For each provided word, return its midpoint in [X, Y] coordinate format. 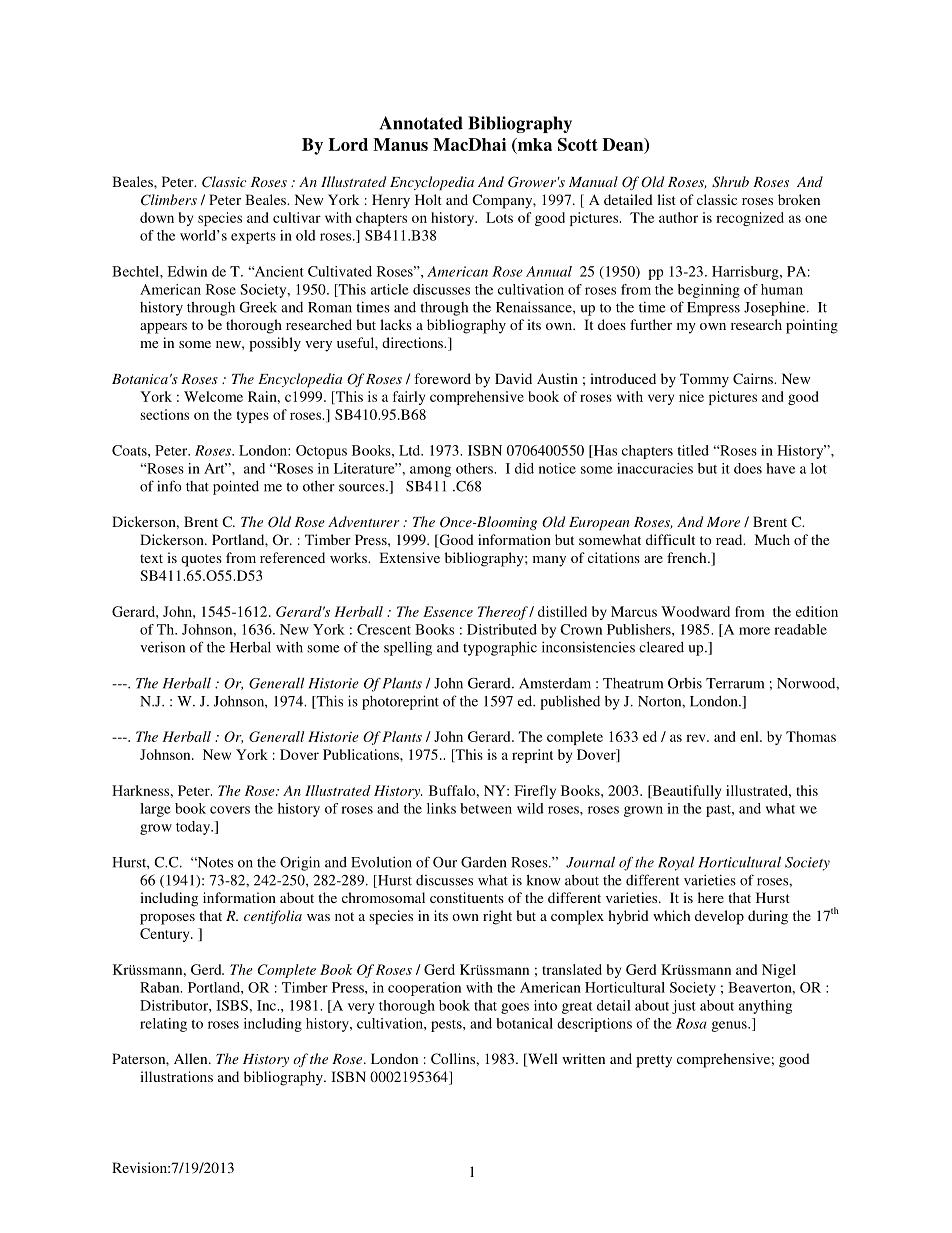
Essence [448, 611]
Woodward [695, 611]
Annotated [421, 123]
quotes [201, 560]
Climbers [169, 200]
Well [542, 1060]
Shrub [730, 182]
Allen [192, 1058]
